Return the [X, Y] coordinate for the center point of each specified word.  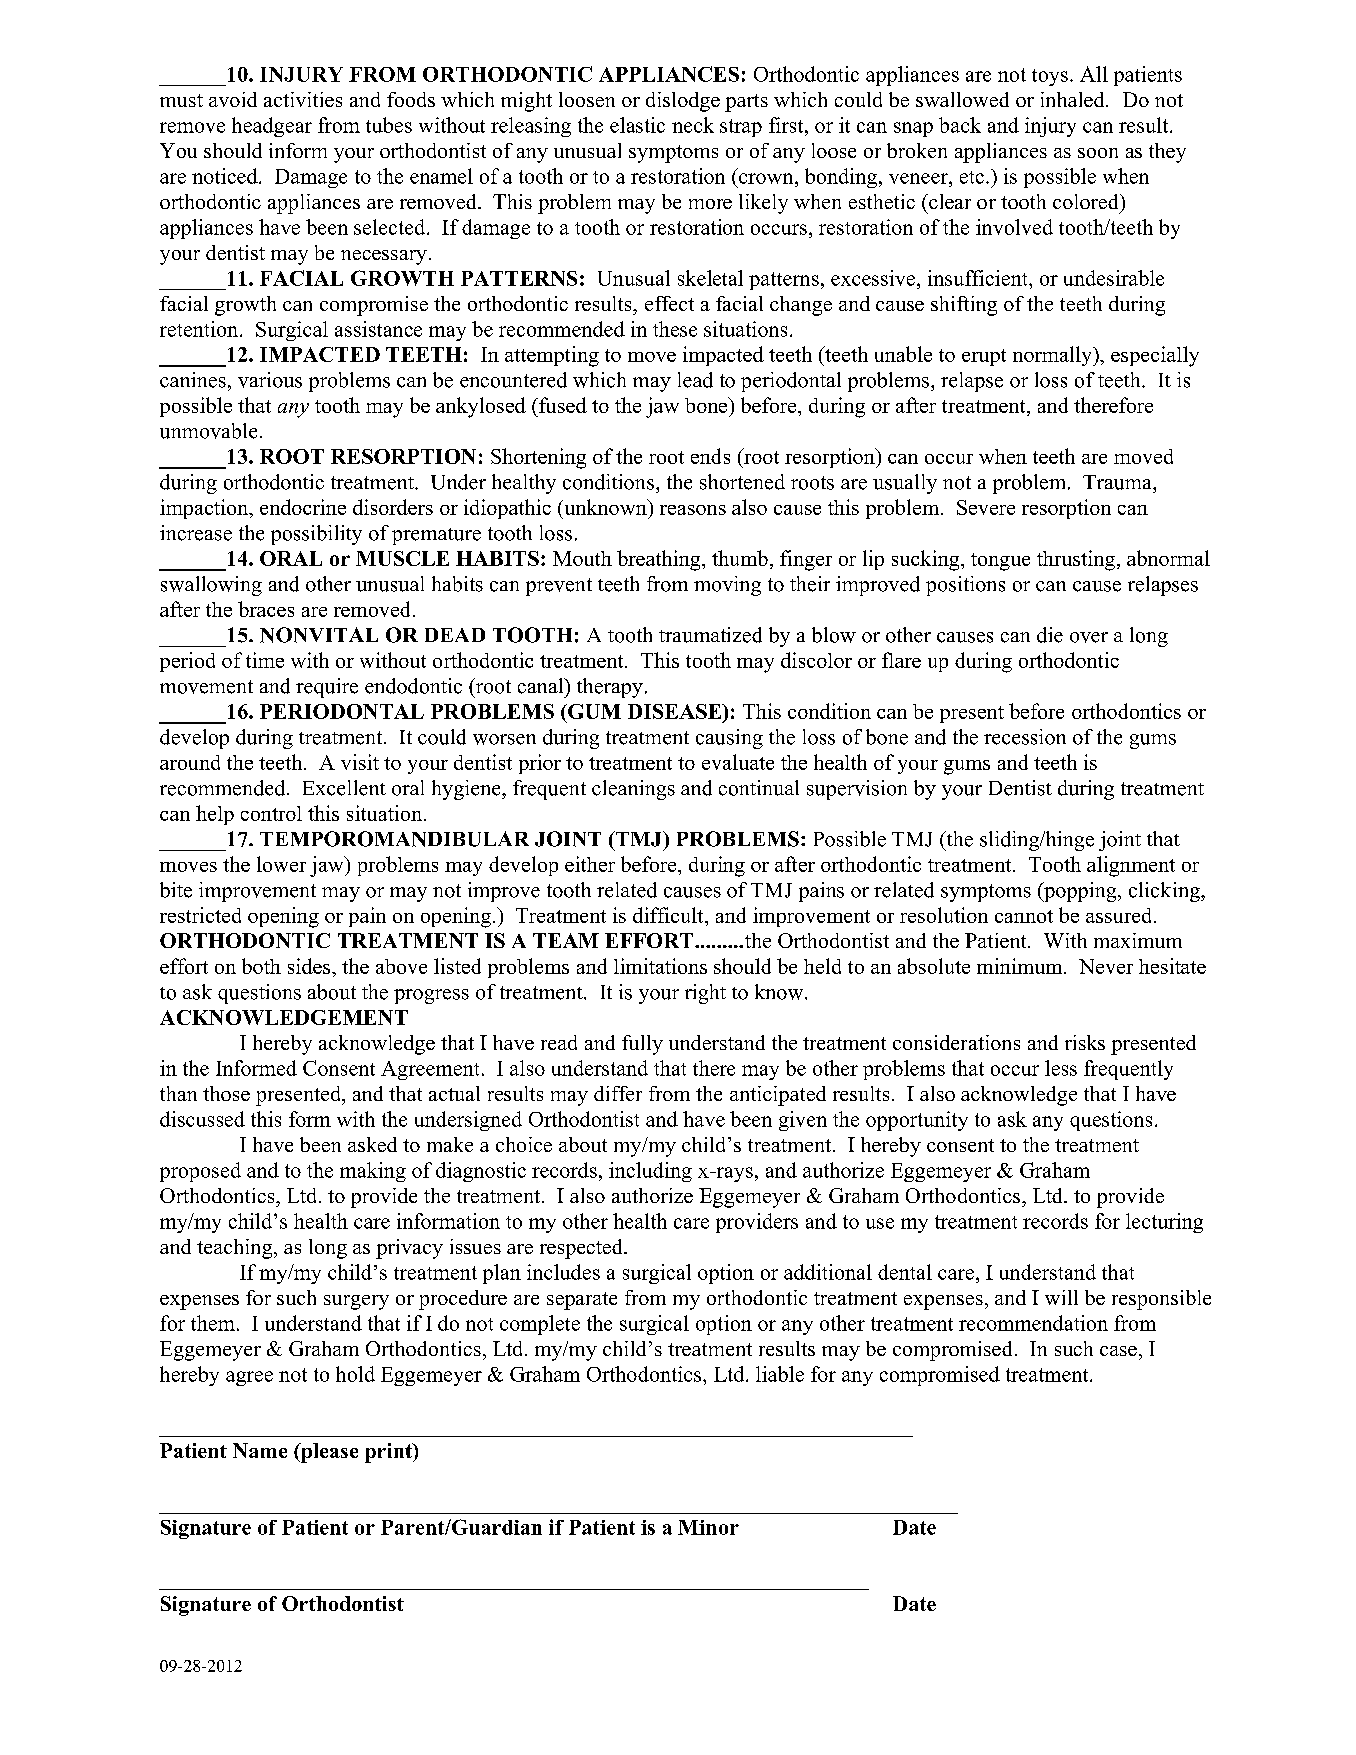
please [328, 1453]
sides [310, 966]
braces [266, 609]
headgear [272, 127]
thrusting [1076, 560]
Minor [708, 1527]
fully [642, 1045]
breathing [660, 560]
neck [693, 125]
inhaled [1074, 99]
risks [1085, 1042]
